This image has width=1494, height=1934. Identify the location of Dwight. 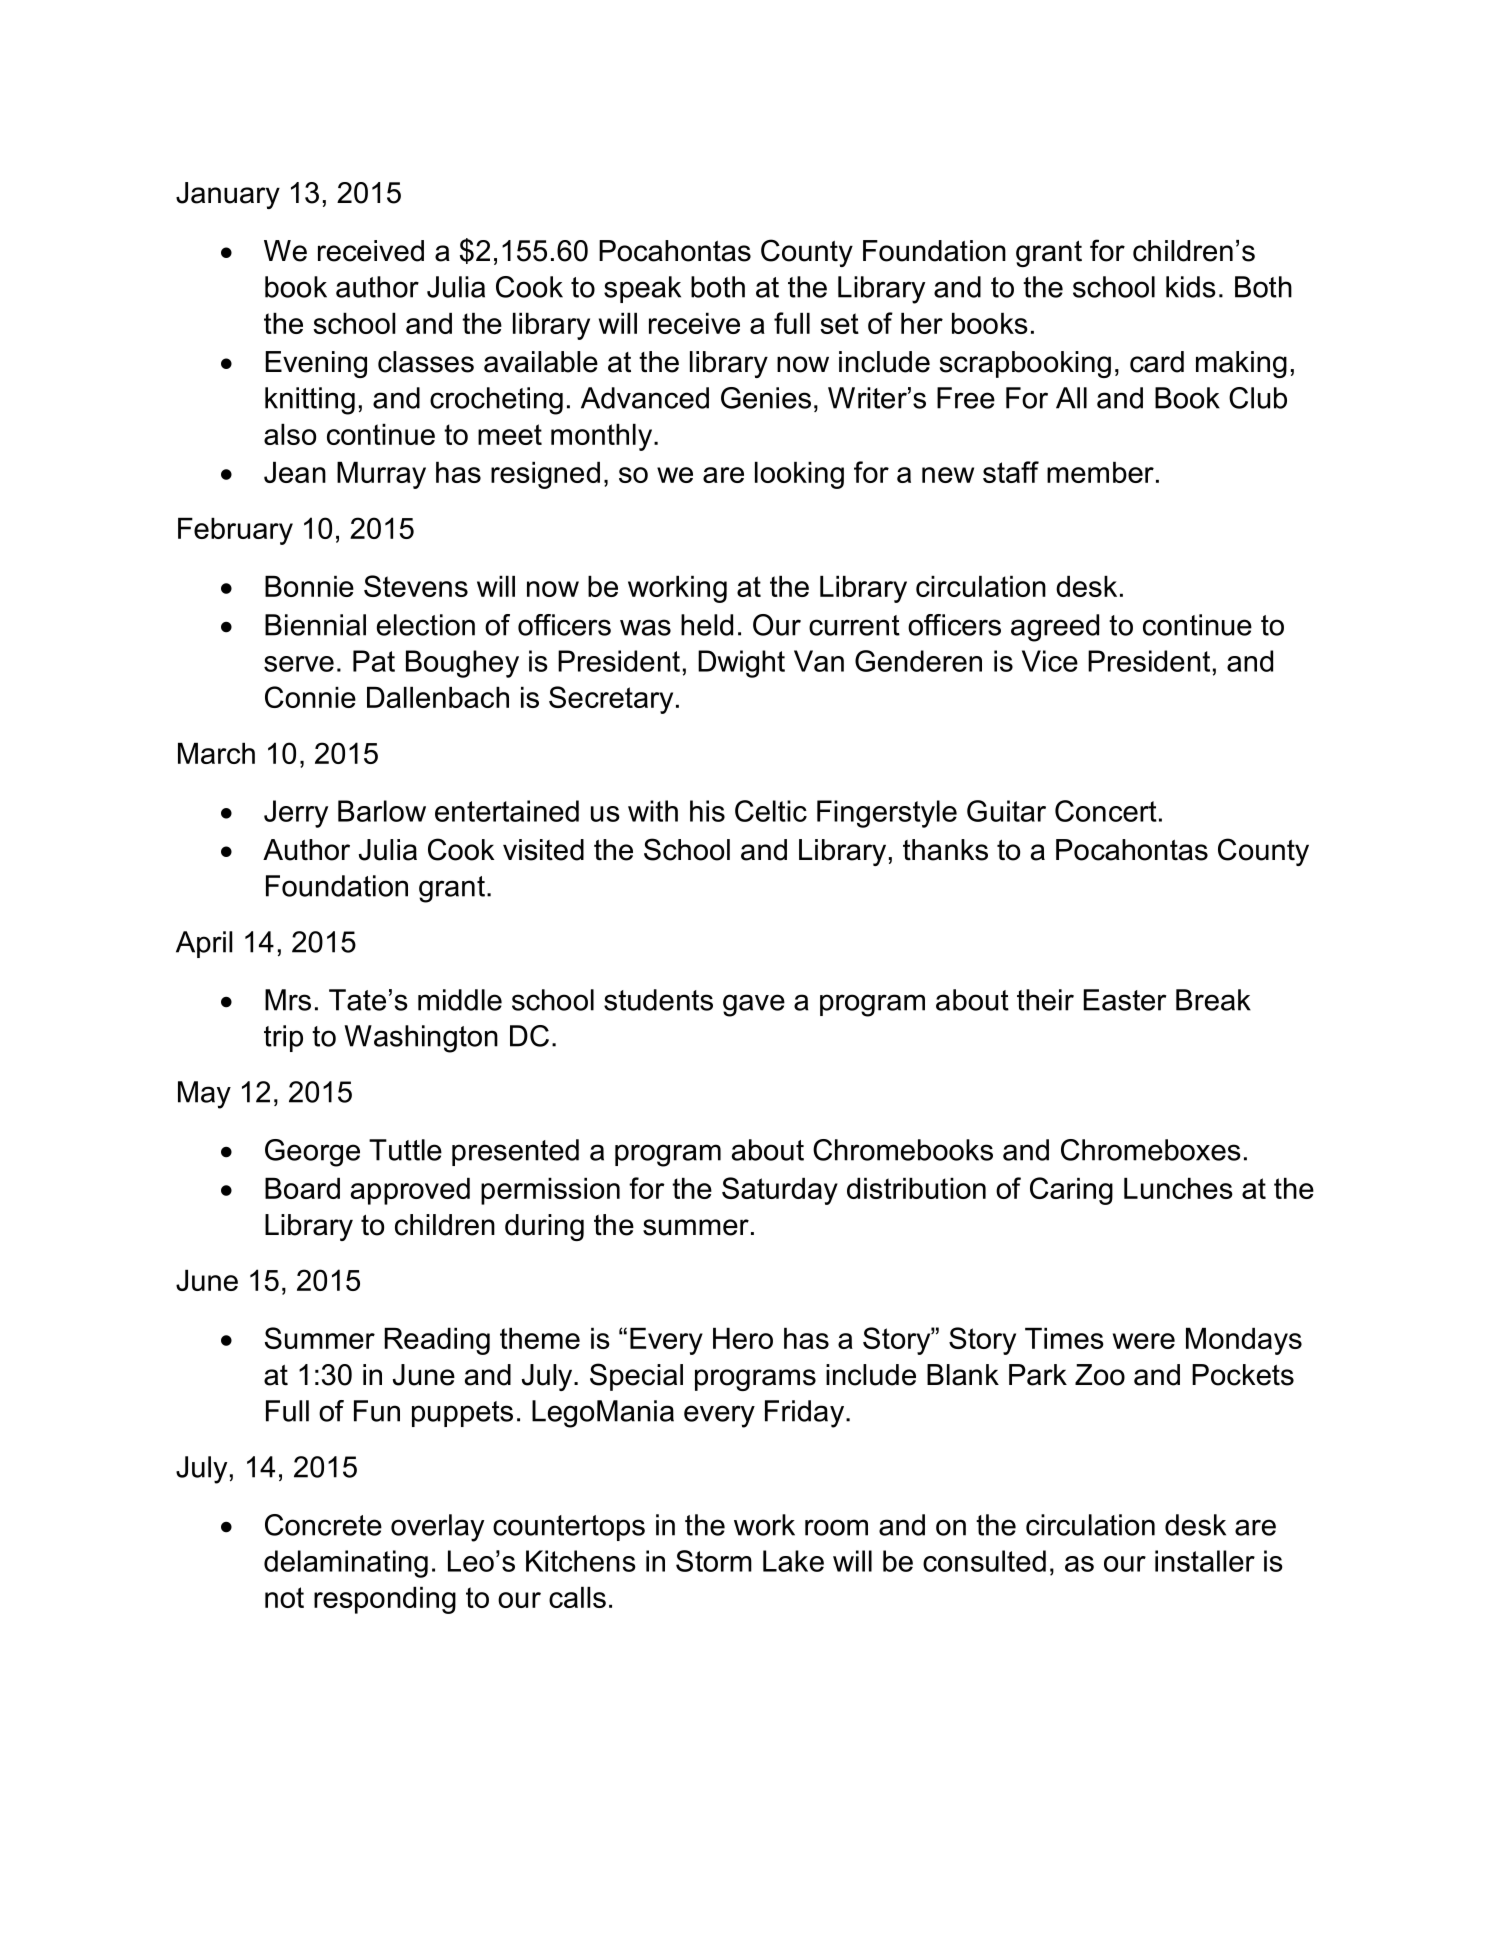
(741, 664).
